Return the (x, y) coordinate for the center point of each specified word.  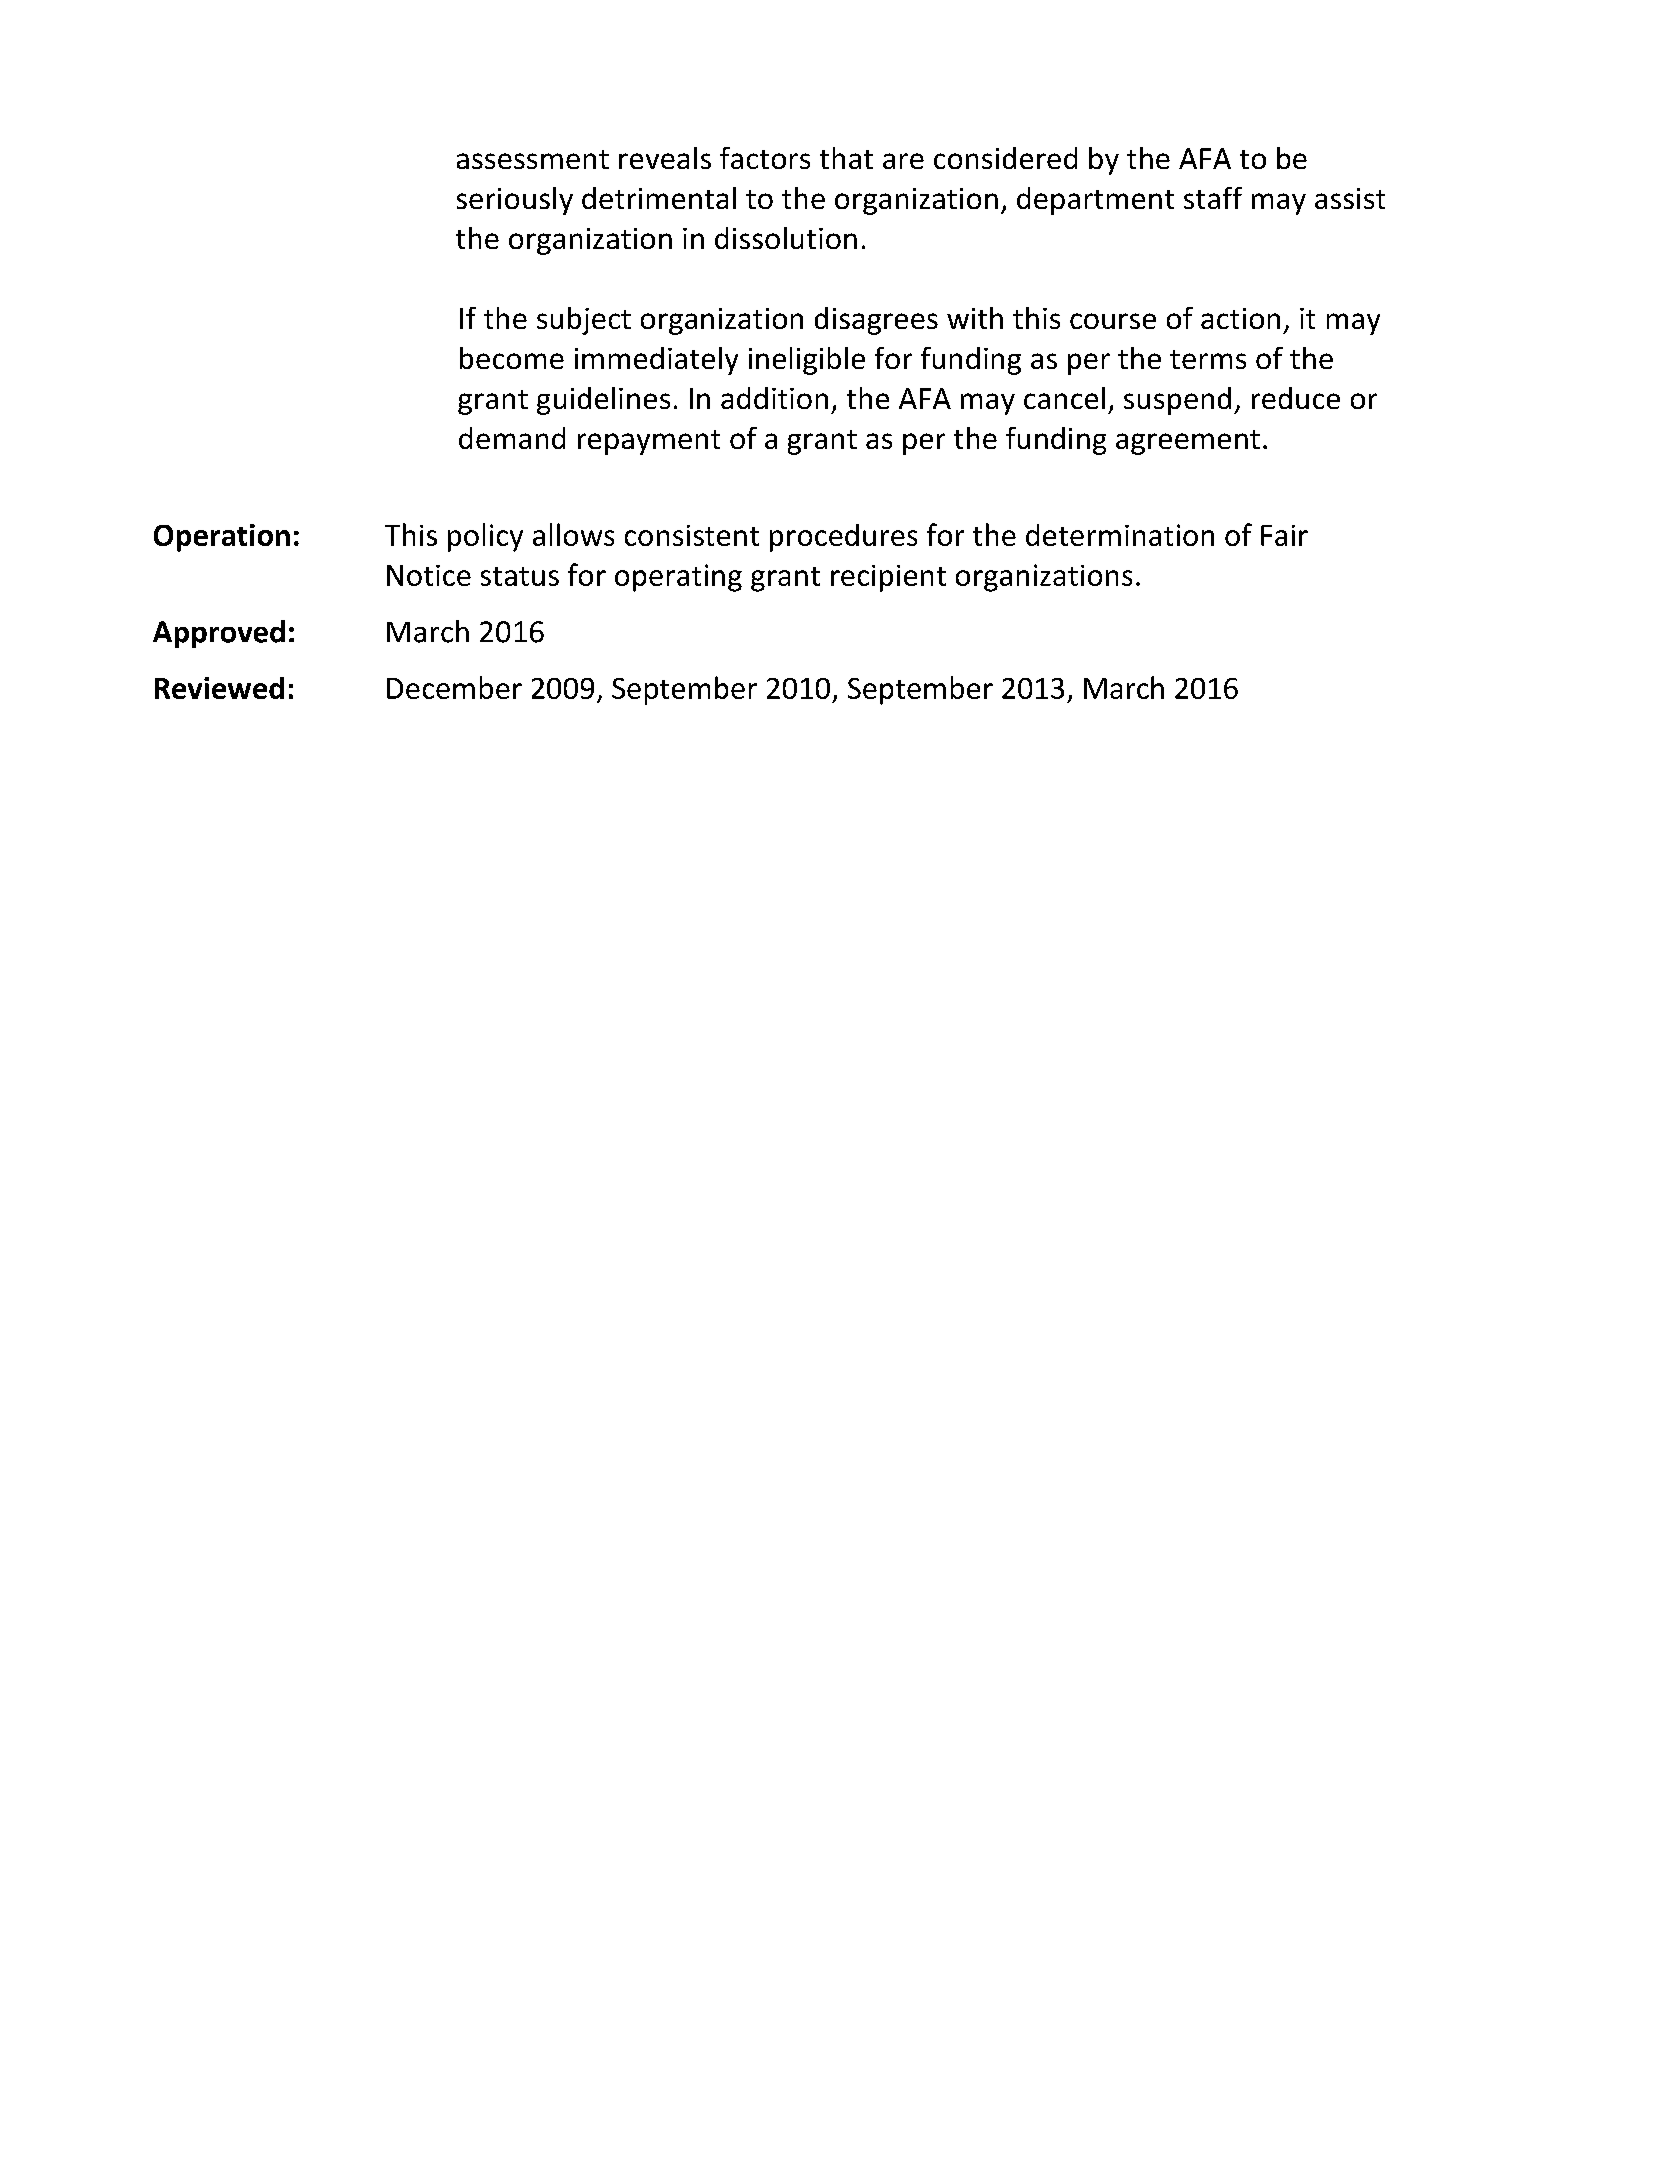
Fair (1284, 535)
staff (1213, 198)
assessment (533, 159)
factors (765, 158)
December (454, 687)
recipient (888, 578)
